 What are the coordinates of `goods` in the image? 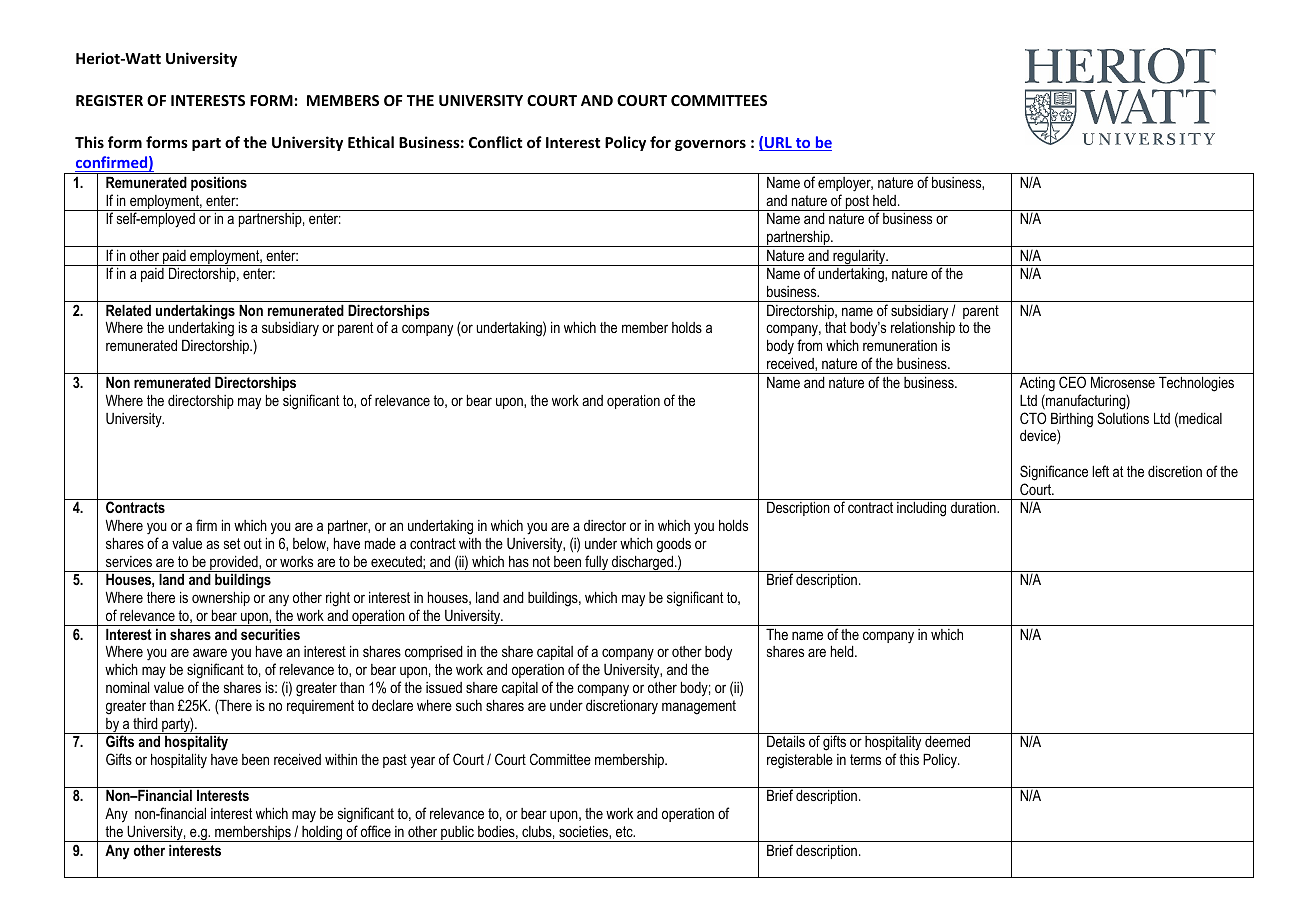 It's located at (674, 545).
